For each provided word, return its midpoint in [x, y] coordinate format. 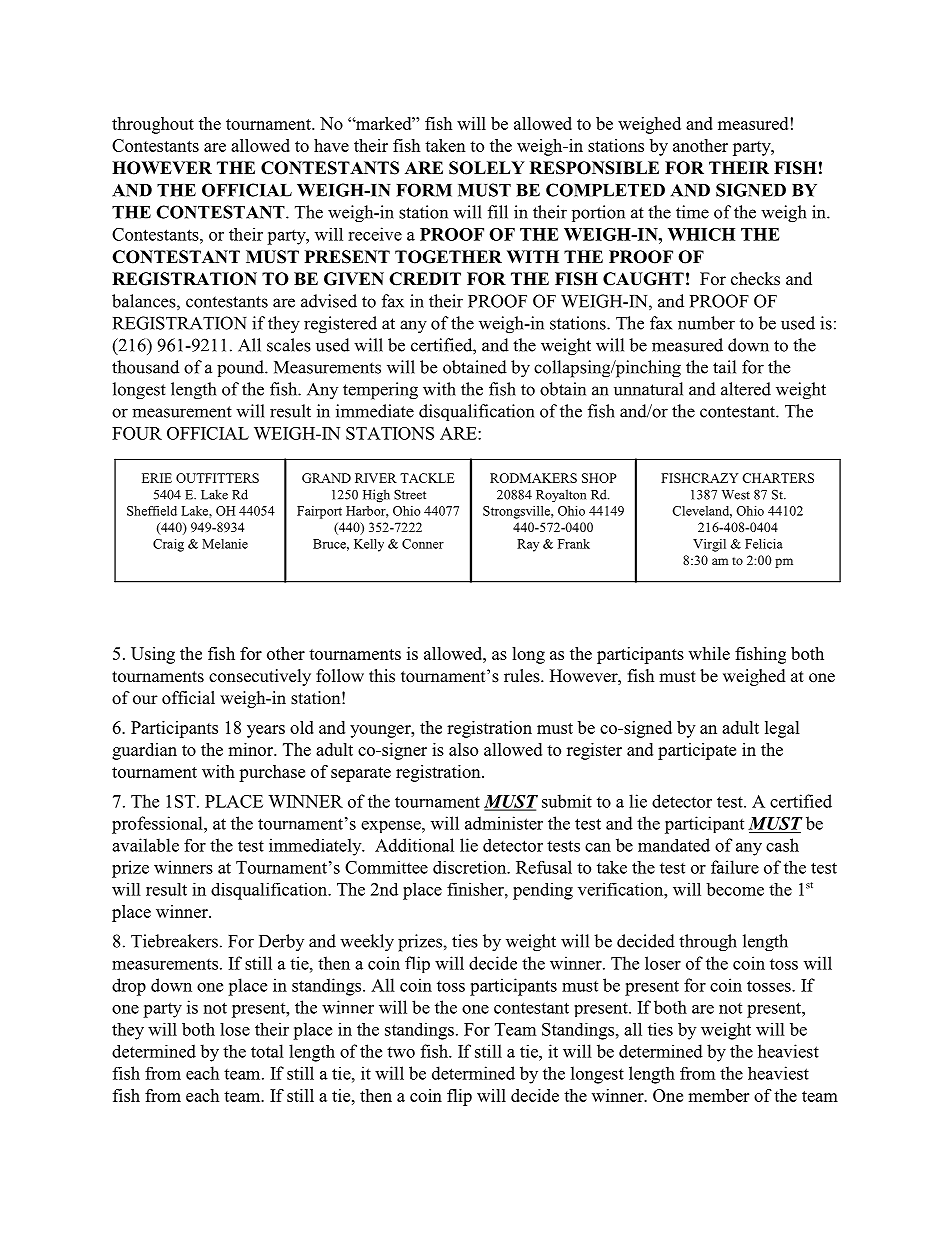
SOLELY [487, 168]
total [267, 1051]
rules [523, 676]
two [401, 1052]
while [709, 653]
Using [153, 655]
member [718, 1095]
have [331, 145]
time [692, 212]
